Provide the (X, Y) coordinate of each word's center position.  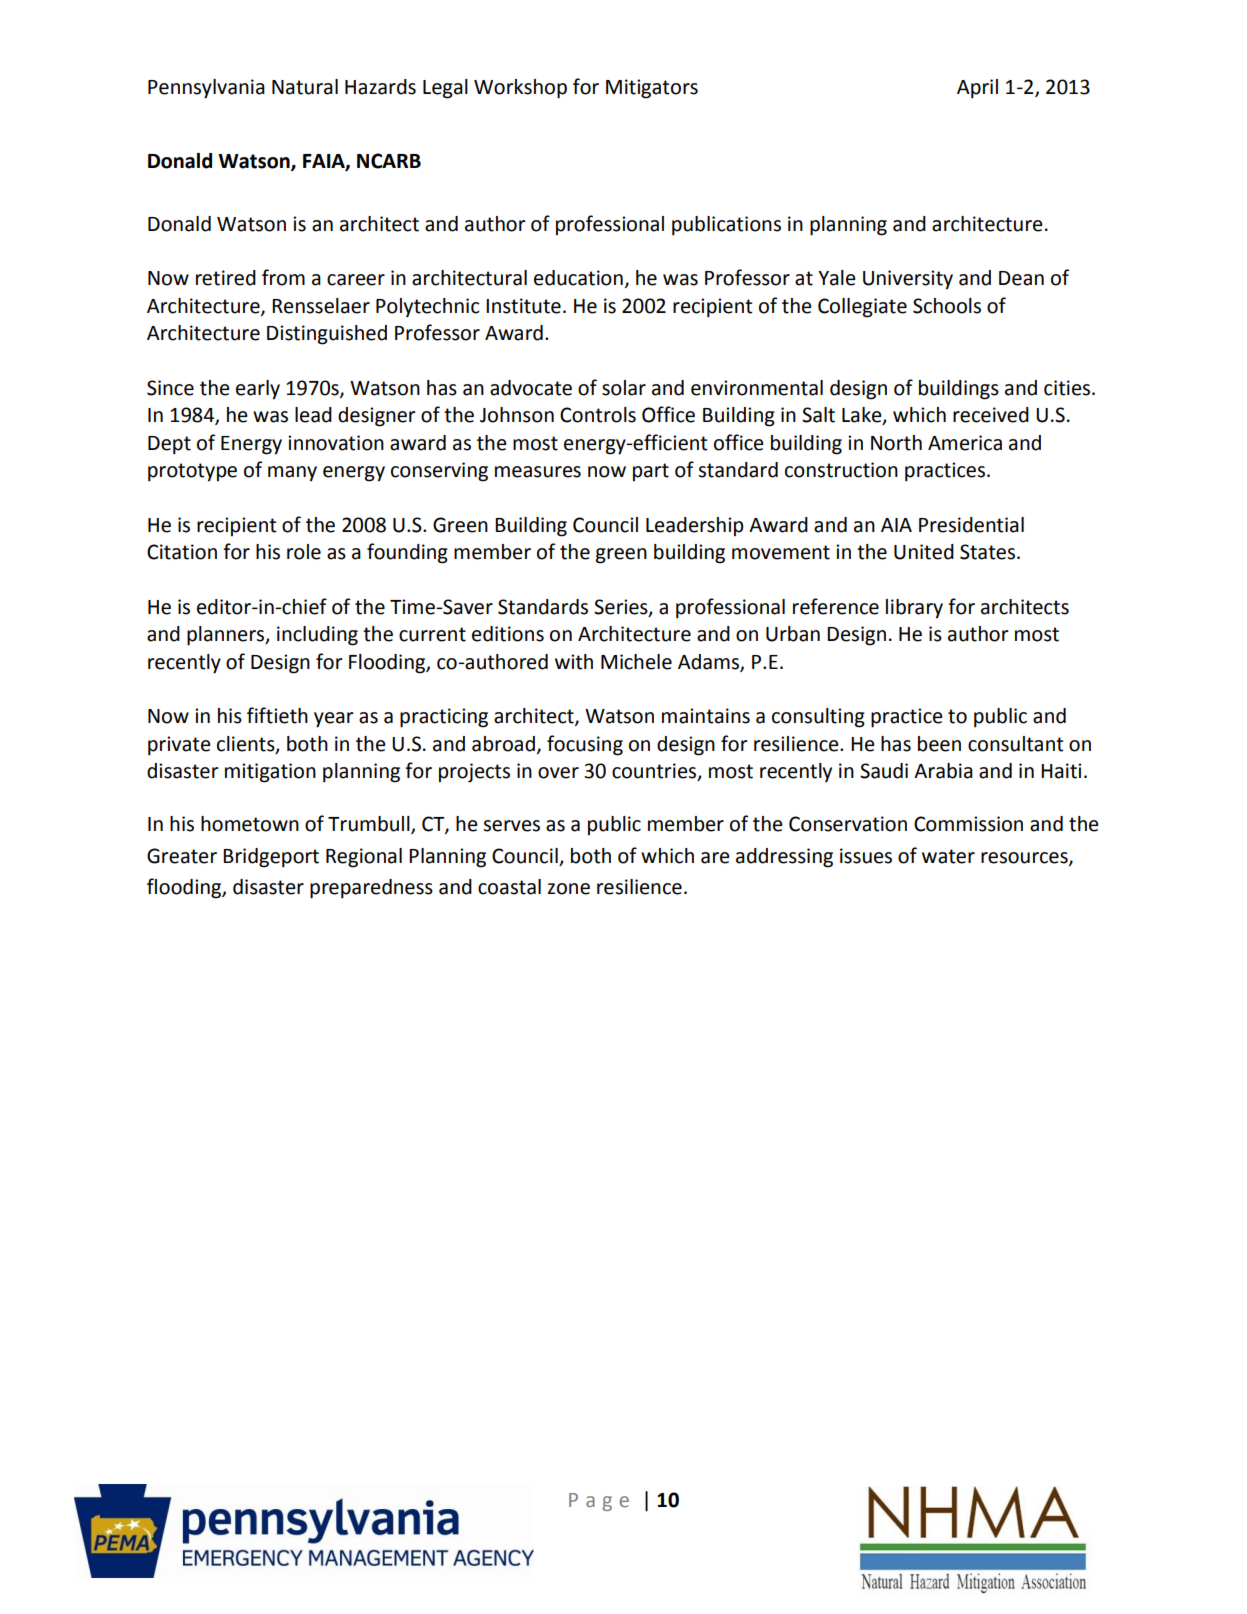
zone (569, 889)
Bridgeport (271, 858)
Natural (305, 87)
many (292, 474)
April (977, 89)
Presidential (971, 525)
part (651, 472)
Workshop (520, 89)
